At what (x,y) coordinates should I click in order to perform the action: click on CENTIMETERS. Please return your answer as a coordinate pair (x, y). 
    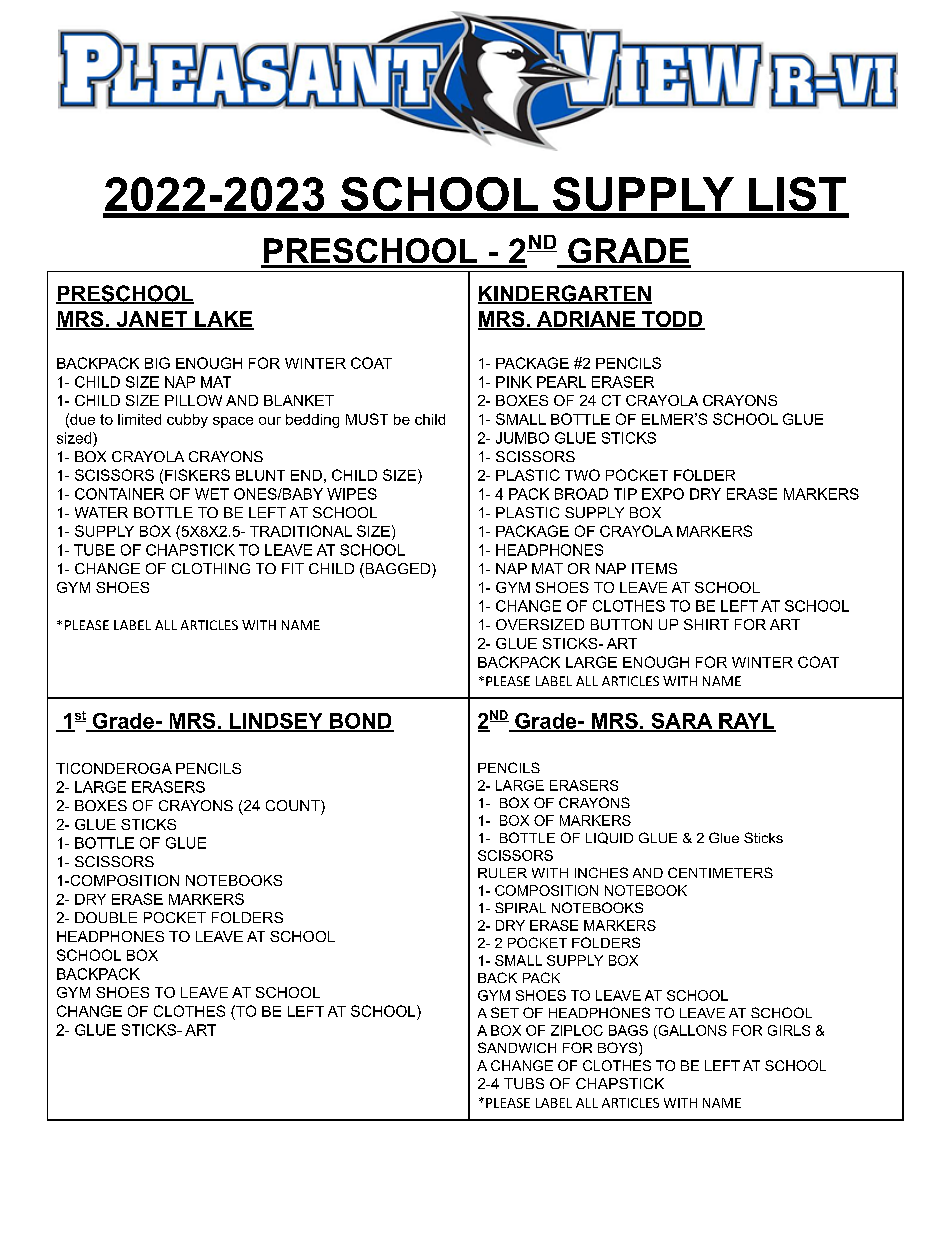
    Looking at the image, I should click on (720, 872).
